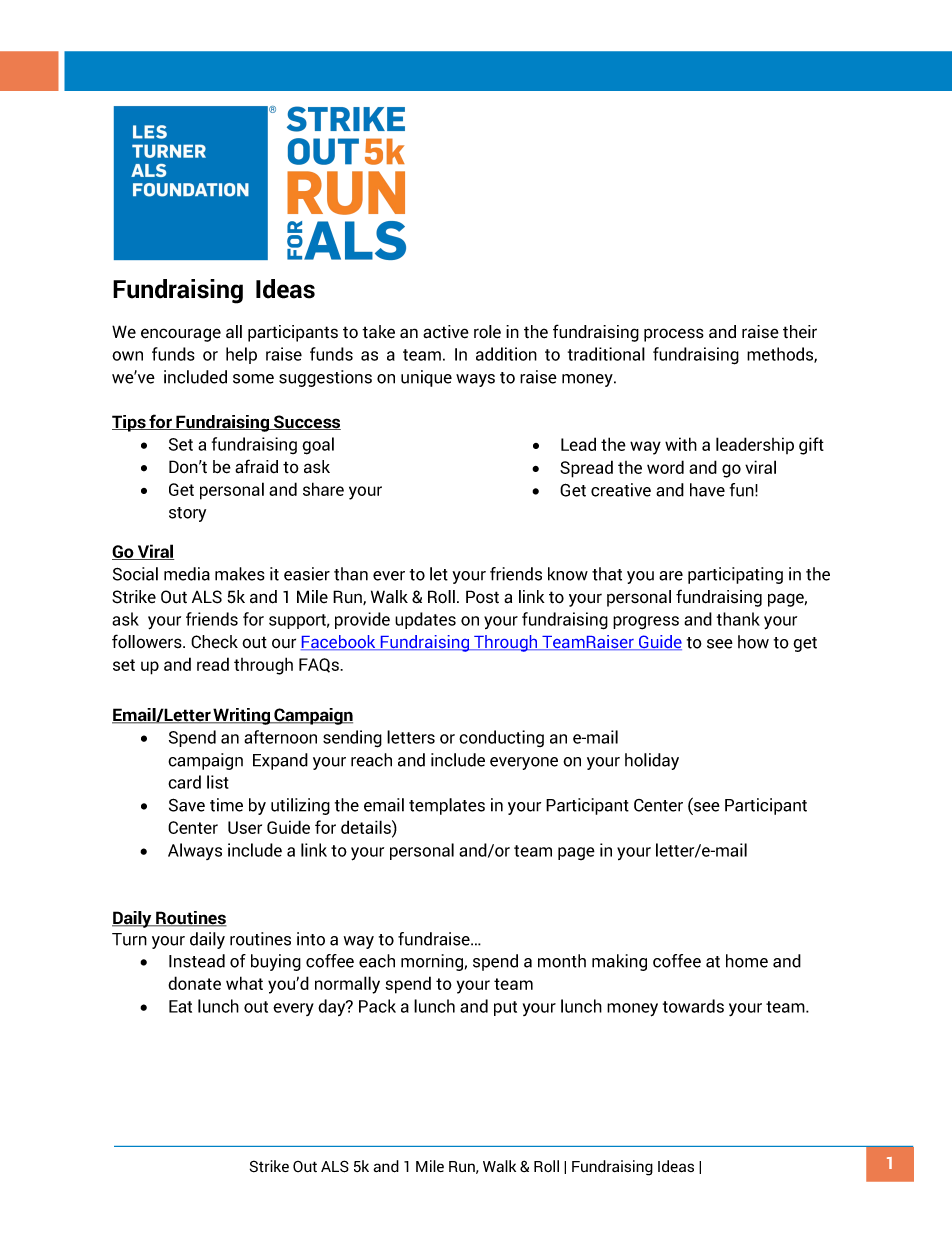 This page has width=952, height=1233. What do you see at coordinates (482, 597) in the page?
I see `Post` at bounding box center [482, 597].
